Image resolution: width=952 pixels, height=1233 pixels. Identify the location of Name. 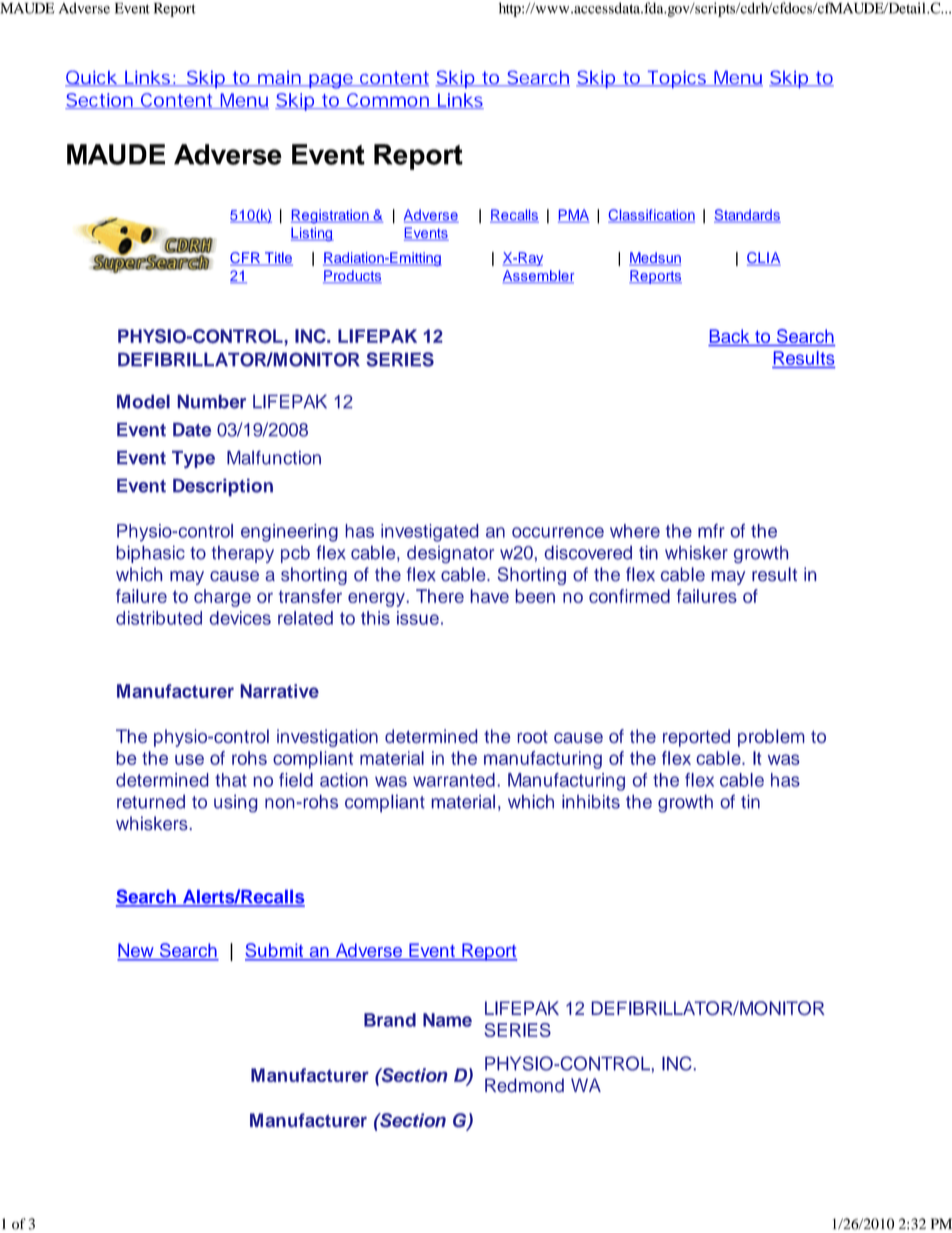
(447, 1020).
